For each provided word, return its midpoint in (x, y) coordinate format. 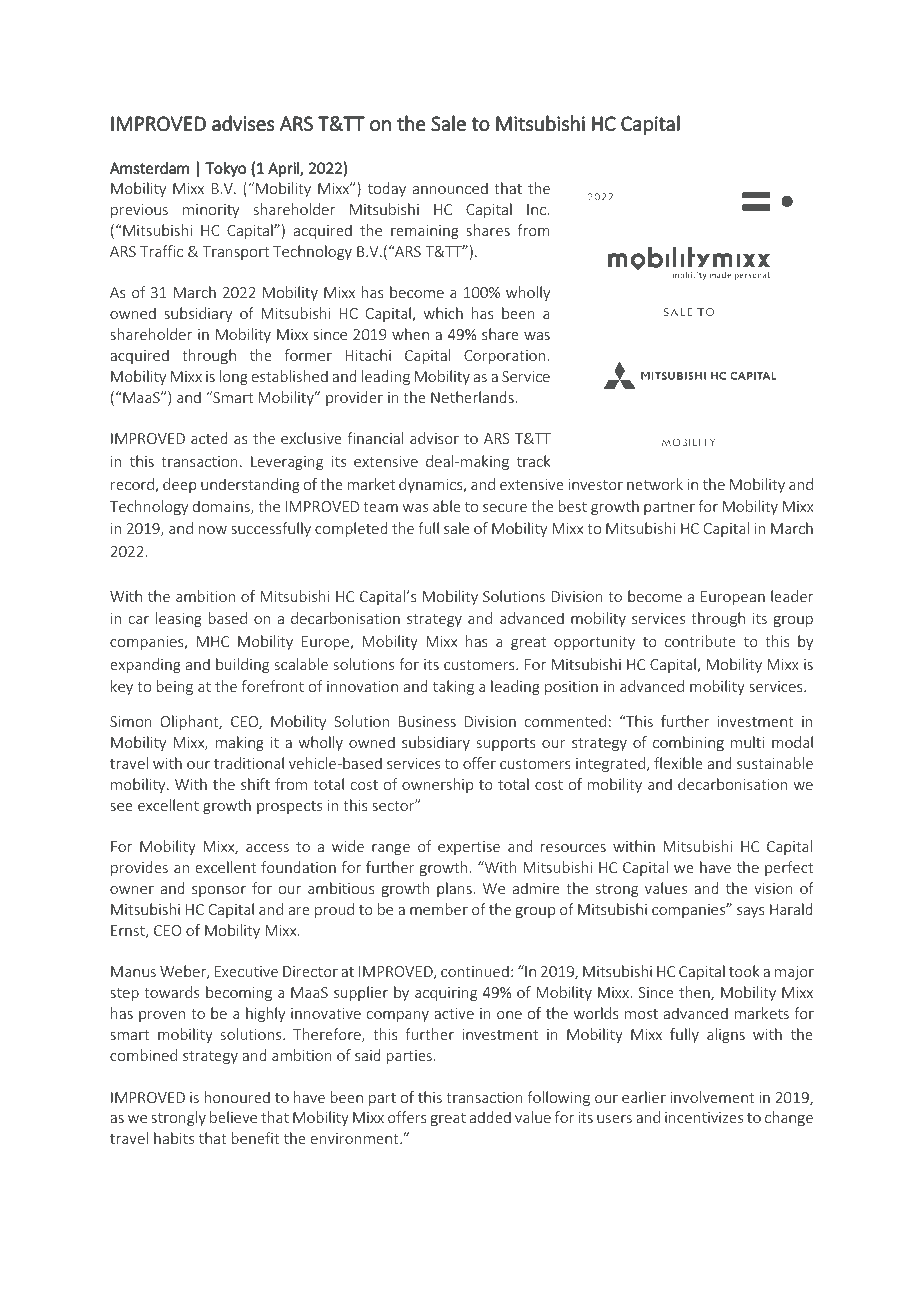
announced (450, 188)
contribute (700, 641)
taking (453, 687)
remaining (425, 232)
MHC (213, 641)
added (490, 1117)
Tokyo (225, 169)
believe (233, 1117)
